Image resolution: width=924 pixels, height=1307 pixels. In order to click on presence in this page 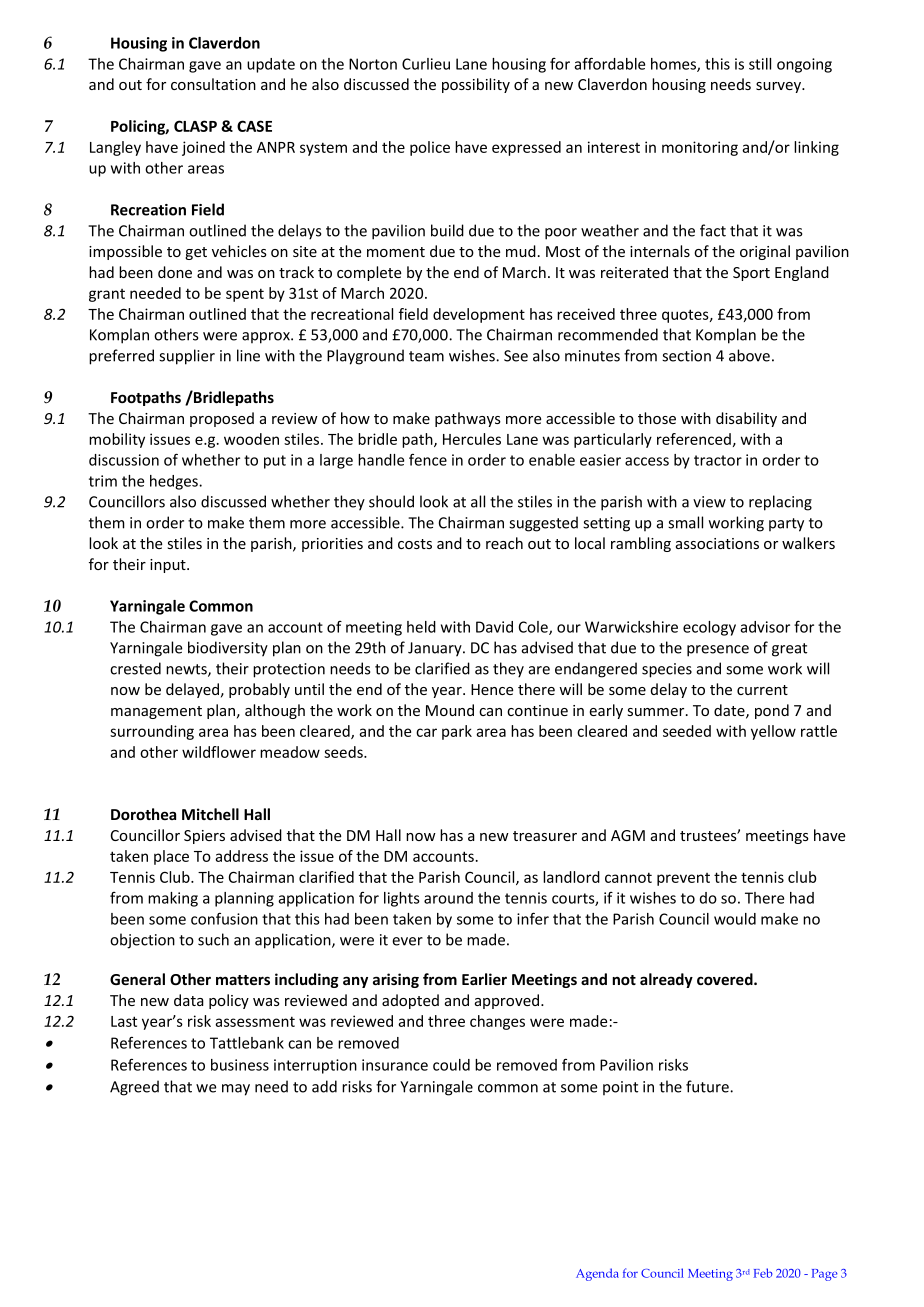, I will do `click(718, 651)`.
